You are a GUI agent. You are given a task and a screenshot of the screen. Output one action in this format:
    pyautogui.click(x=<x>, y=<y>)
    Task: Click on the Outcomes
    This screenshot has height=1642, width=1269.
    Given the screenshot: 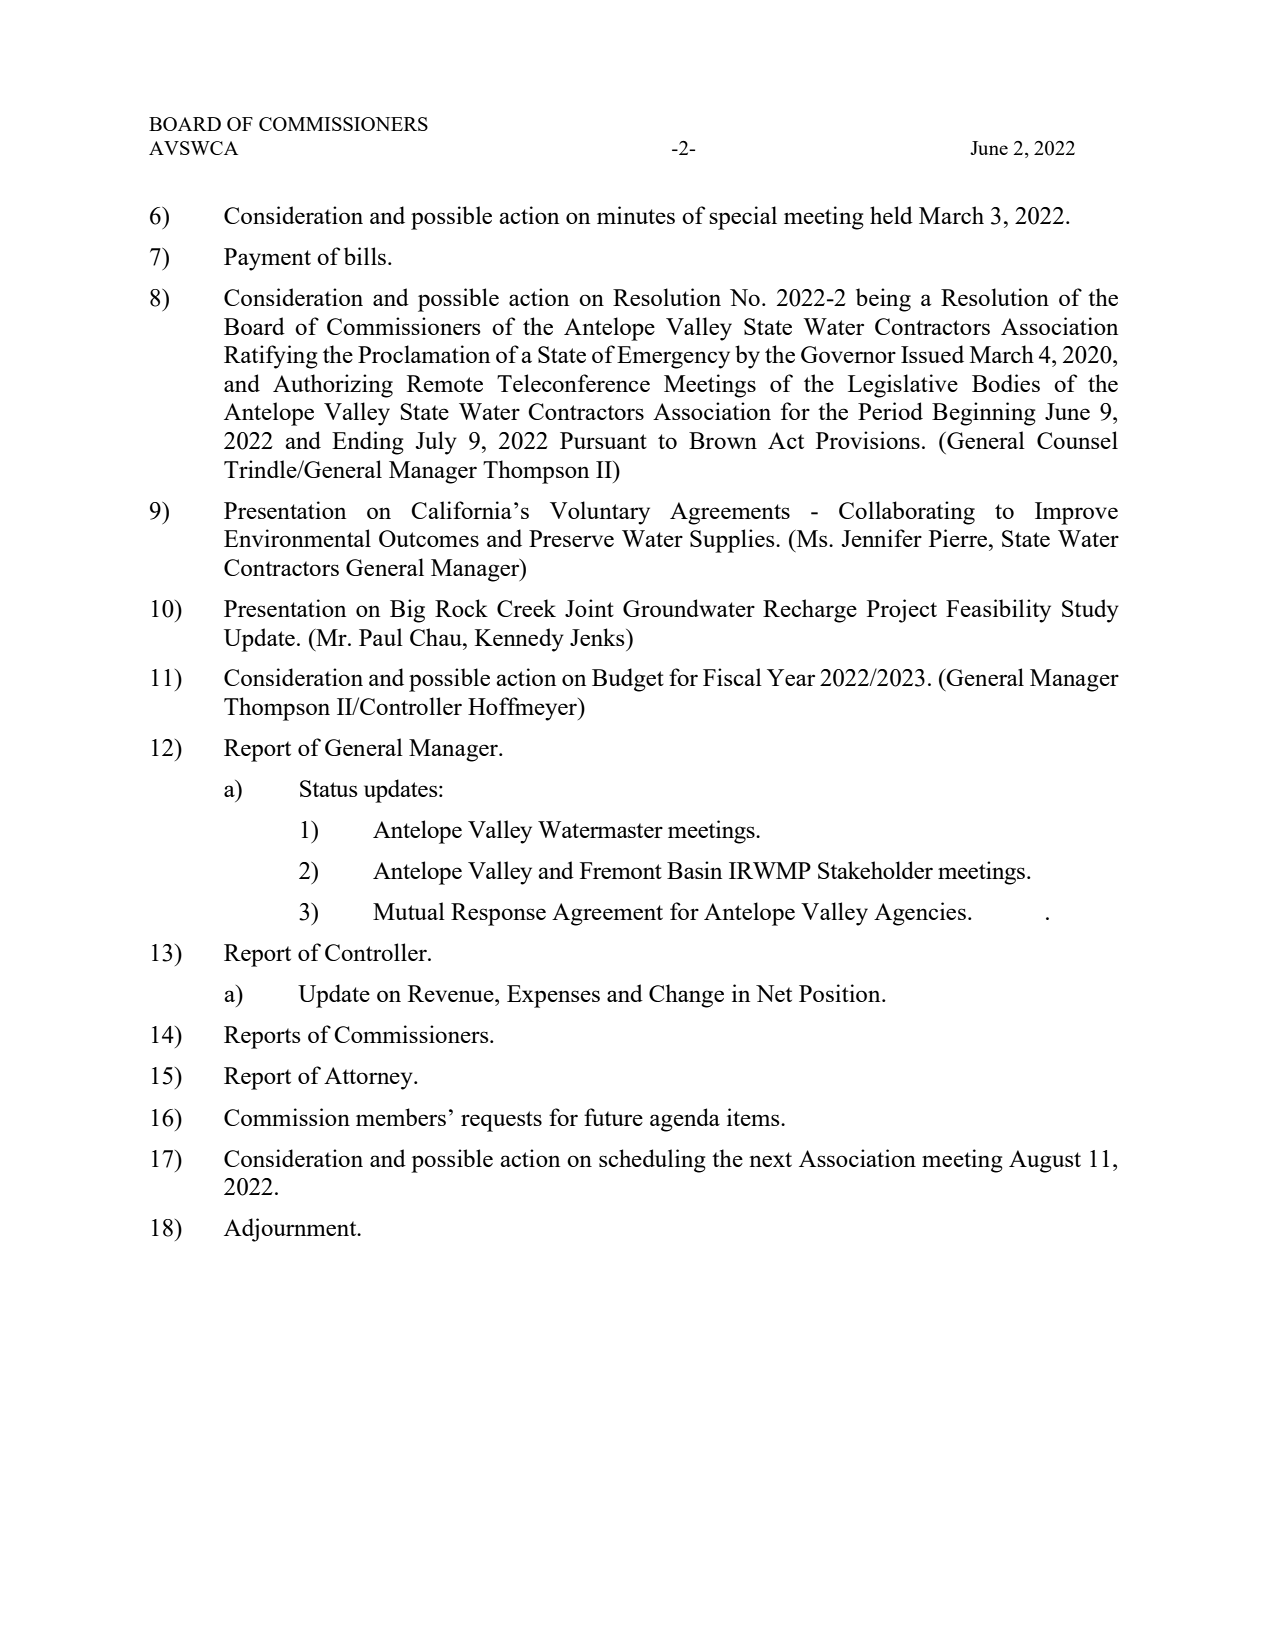 What is the action you would take?
    pyautogui.click(x=429, y=538)
